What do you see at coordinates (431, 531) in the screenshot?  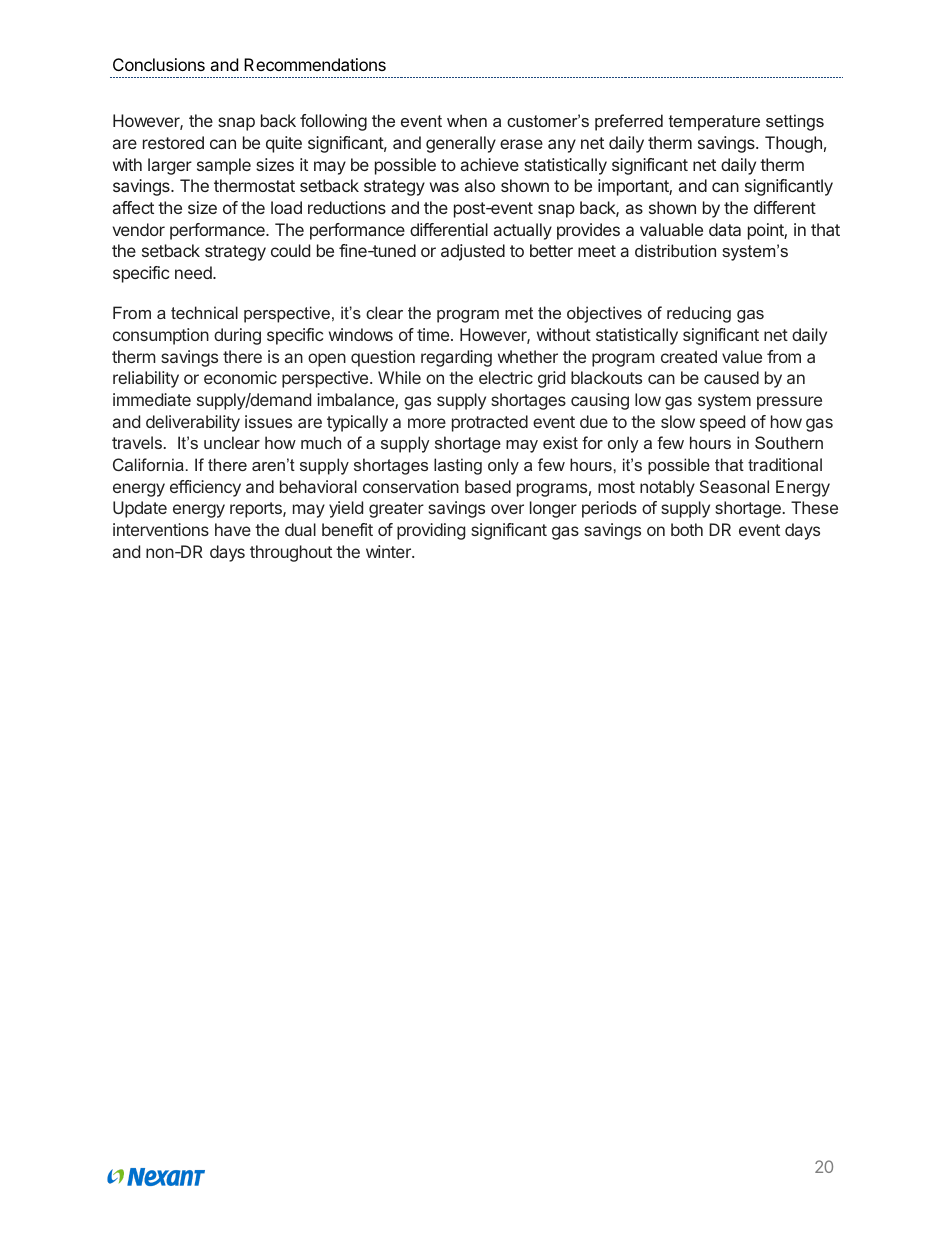 I see `providing` at bounding box center [431, 531].
